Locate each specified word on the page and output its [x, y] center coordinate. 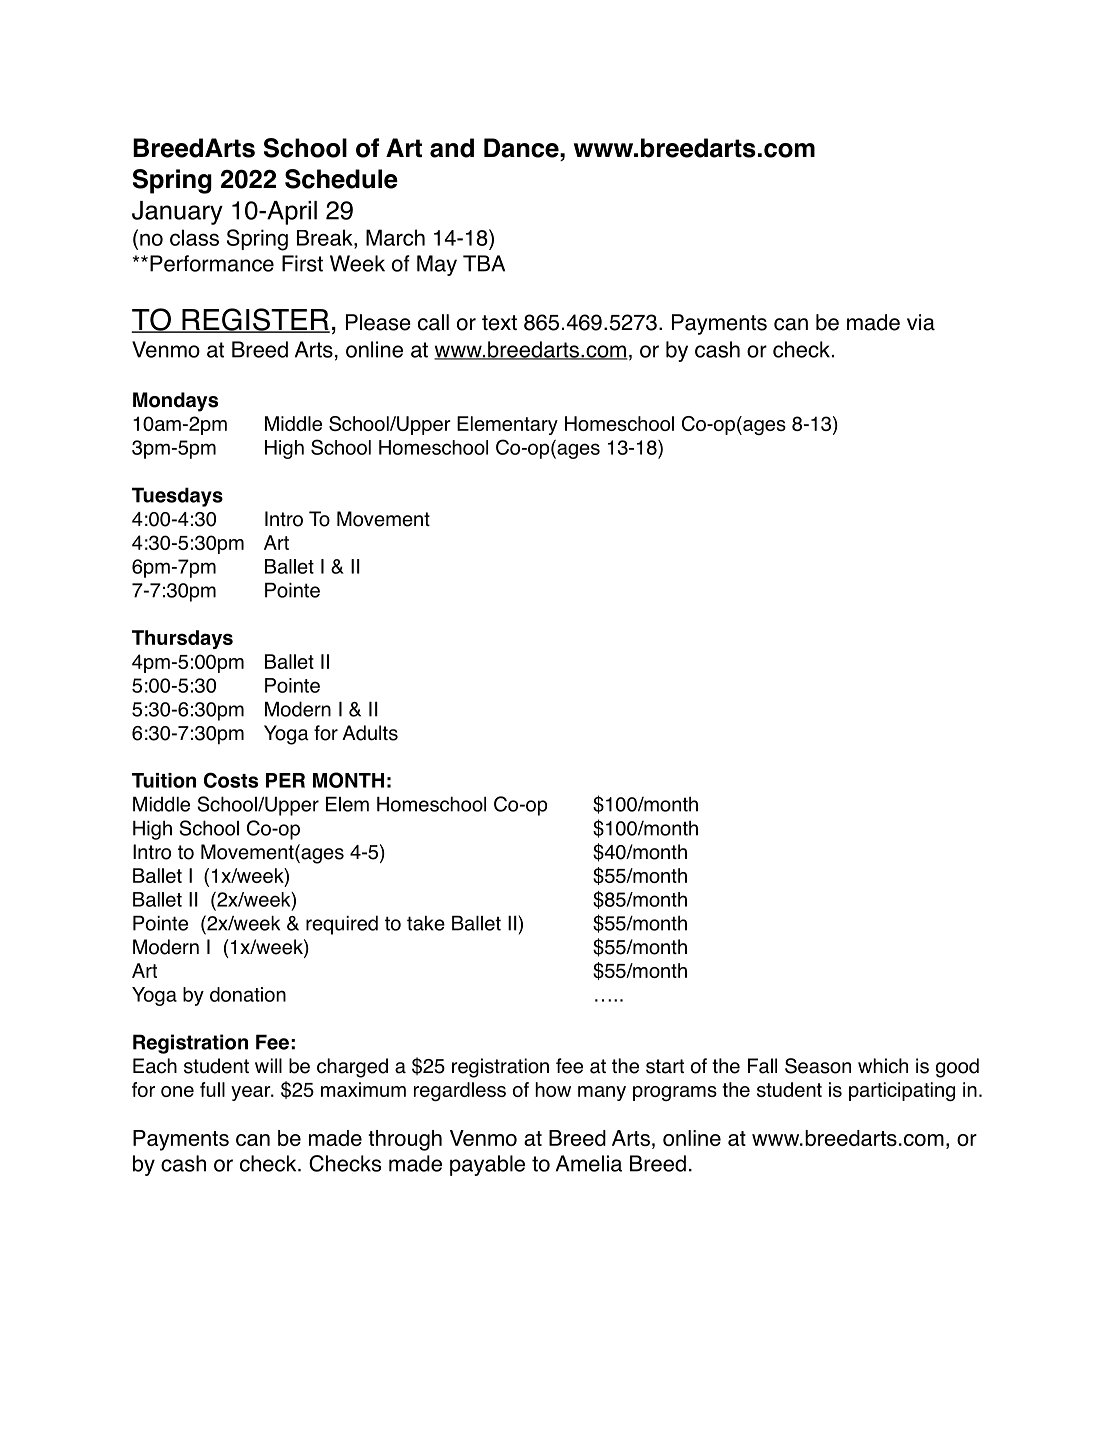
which [883, 1066]
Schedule [341, 179]
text [499, 323]
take [426, 923]
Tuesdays [177, 497]
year [252, 1093]
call [433, 322]
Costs [231, 780]
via [921, 322]
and [452, 148]
